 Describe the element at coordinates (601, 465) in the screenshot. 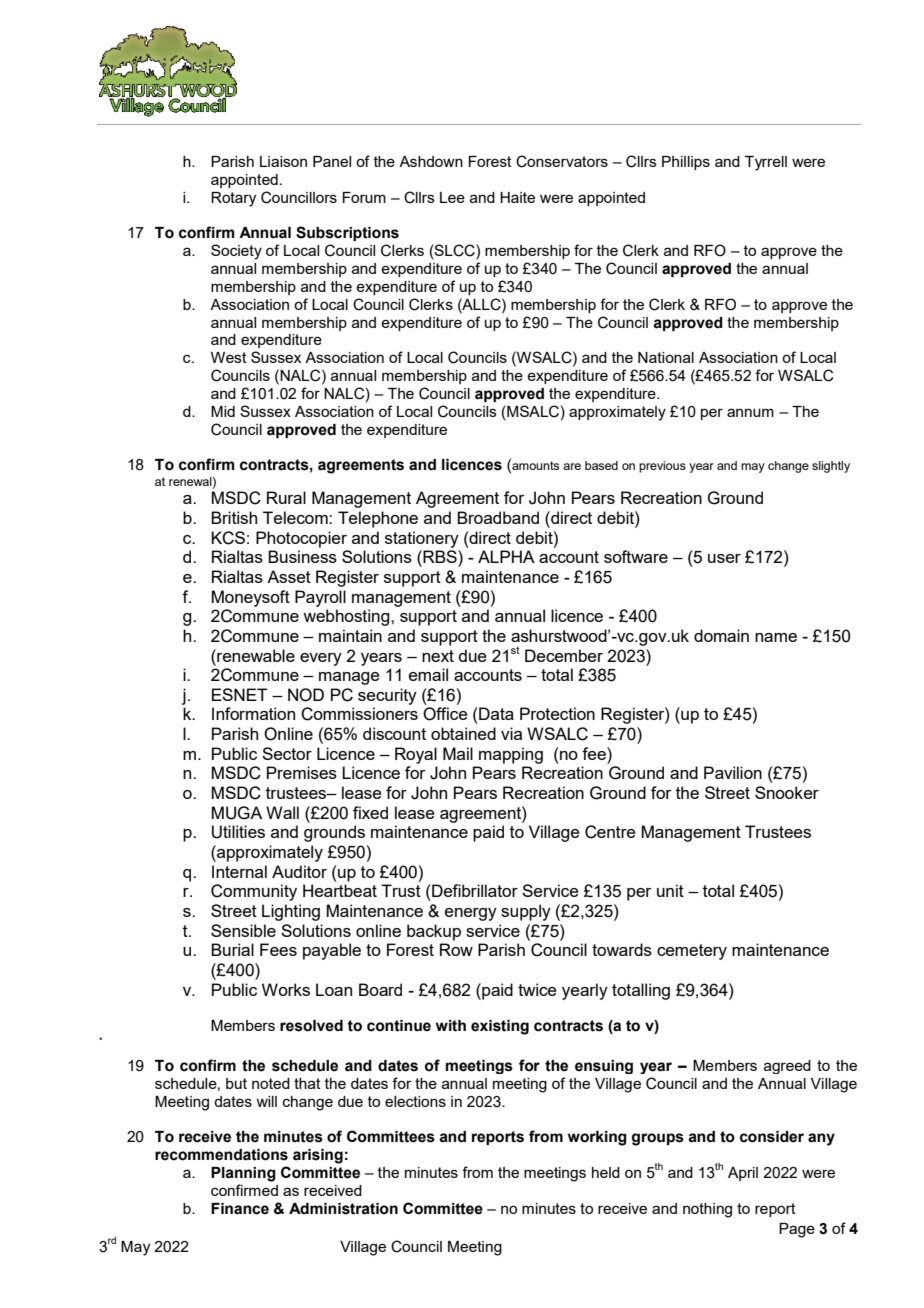

I see `based` at that location.
